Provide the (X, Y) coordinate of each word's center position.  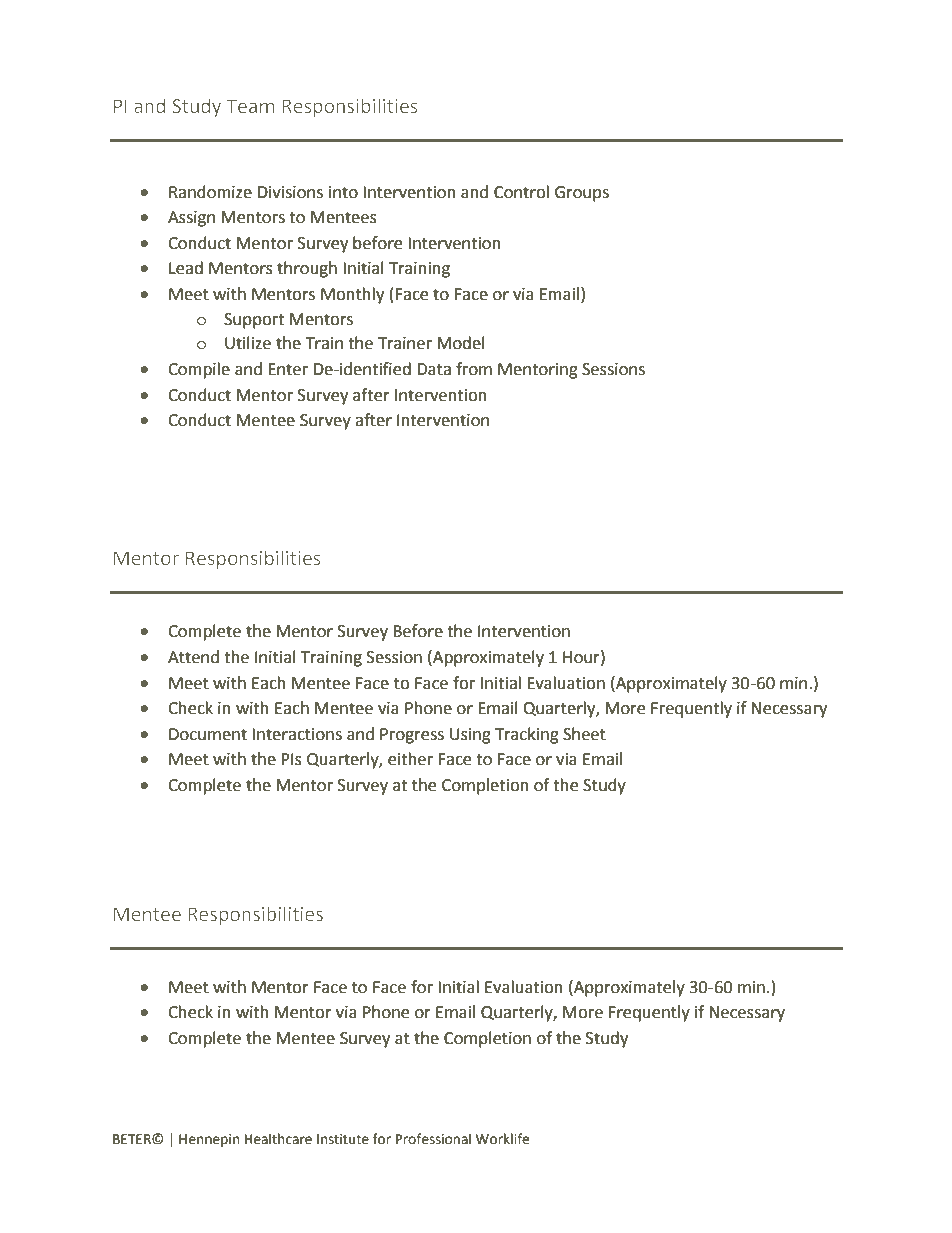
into (343, 192)
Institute (343, 1139)
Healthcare (278, 1139)
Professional (433, 1139)
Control (521, 192)
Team (250, 106)
